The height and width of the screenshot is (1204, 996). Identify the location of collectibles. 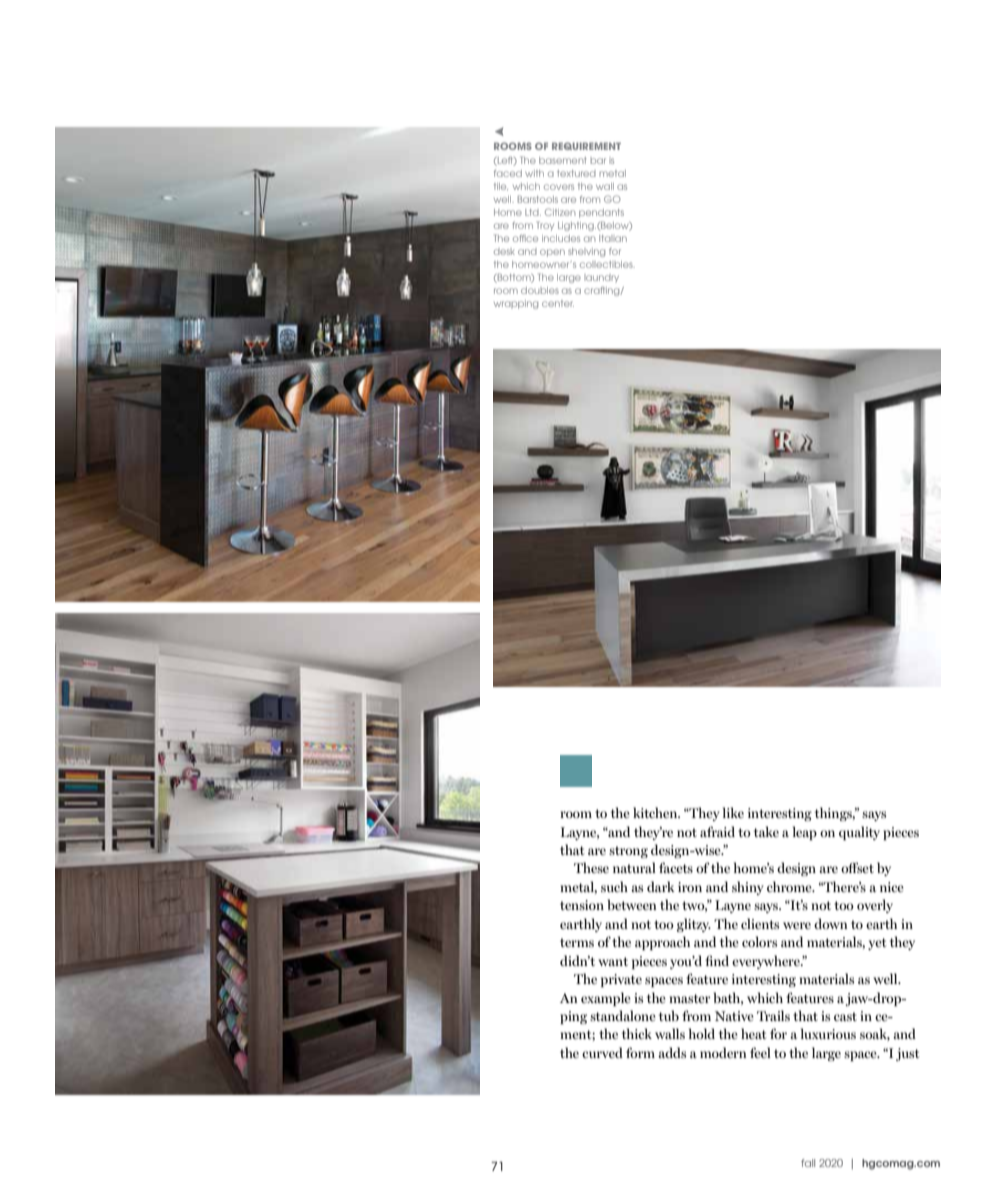
(607, 264).
